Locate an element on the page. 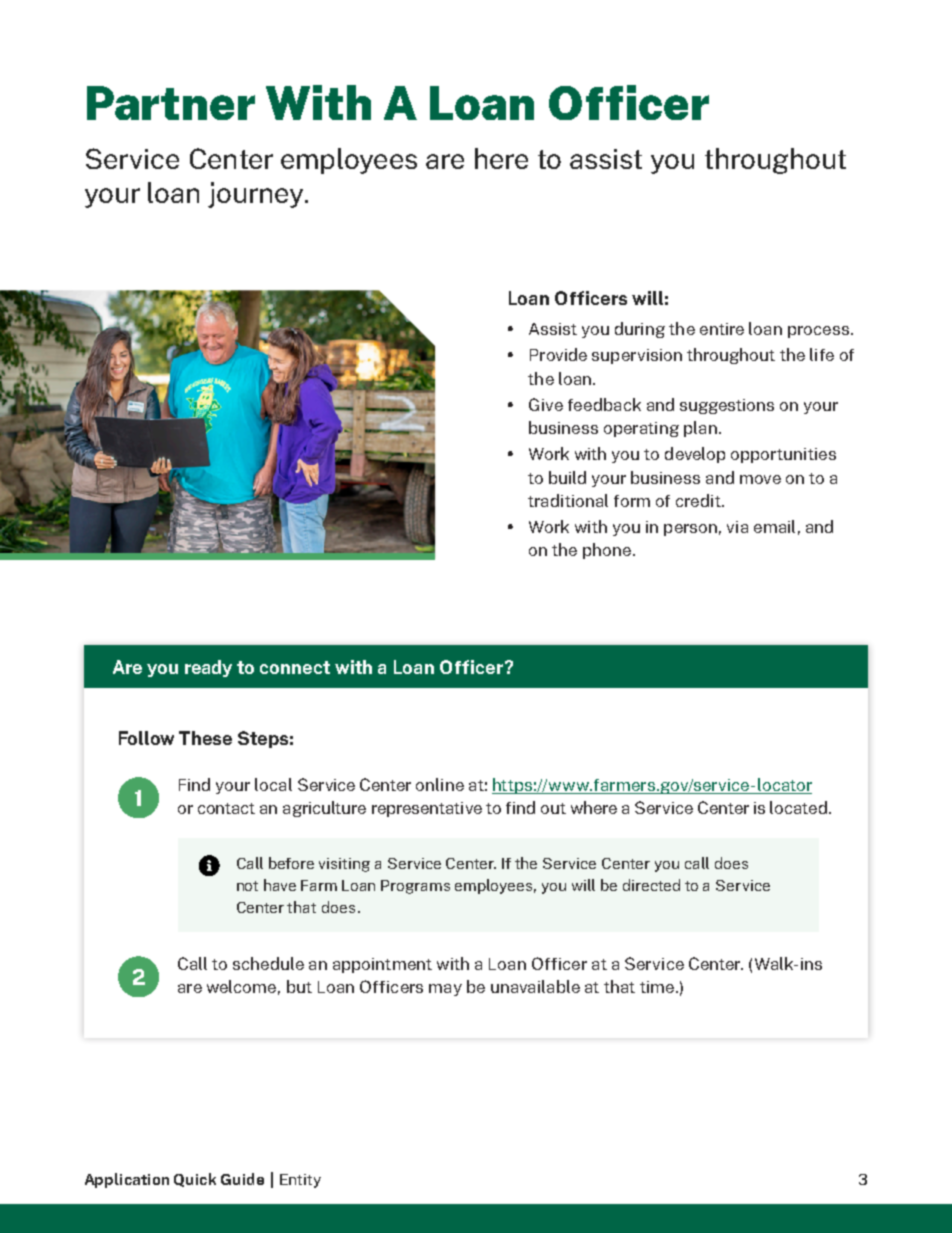 Image resolution: width=952 pixels, height=1233 pixels. Quick is located at coordinates (195, 1180).
